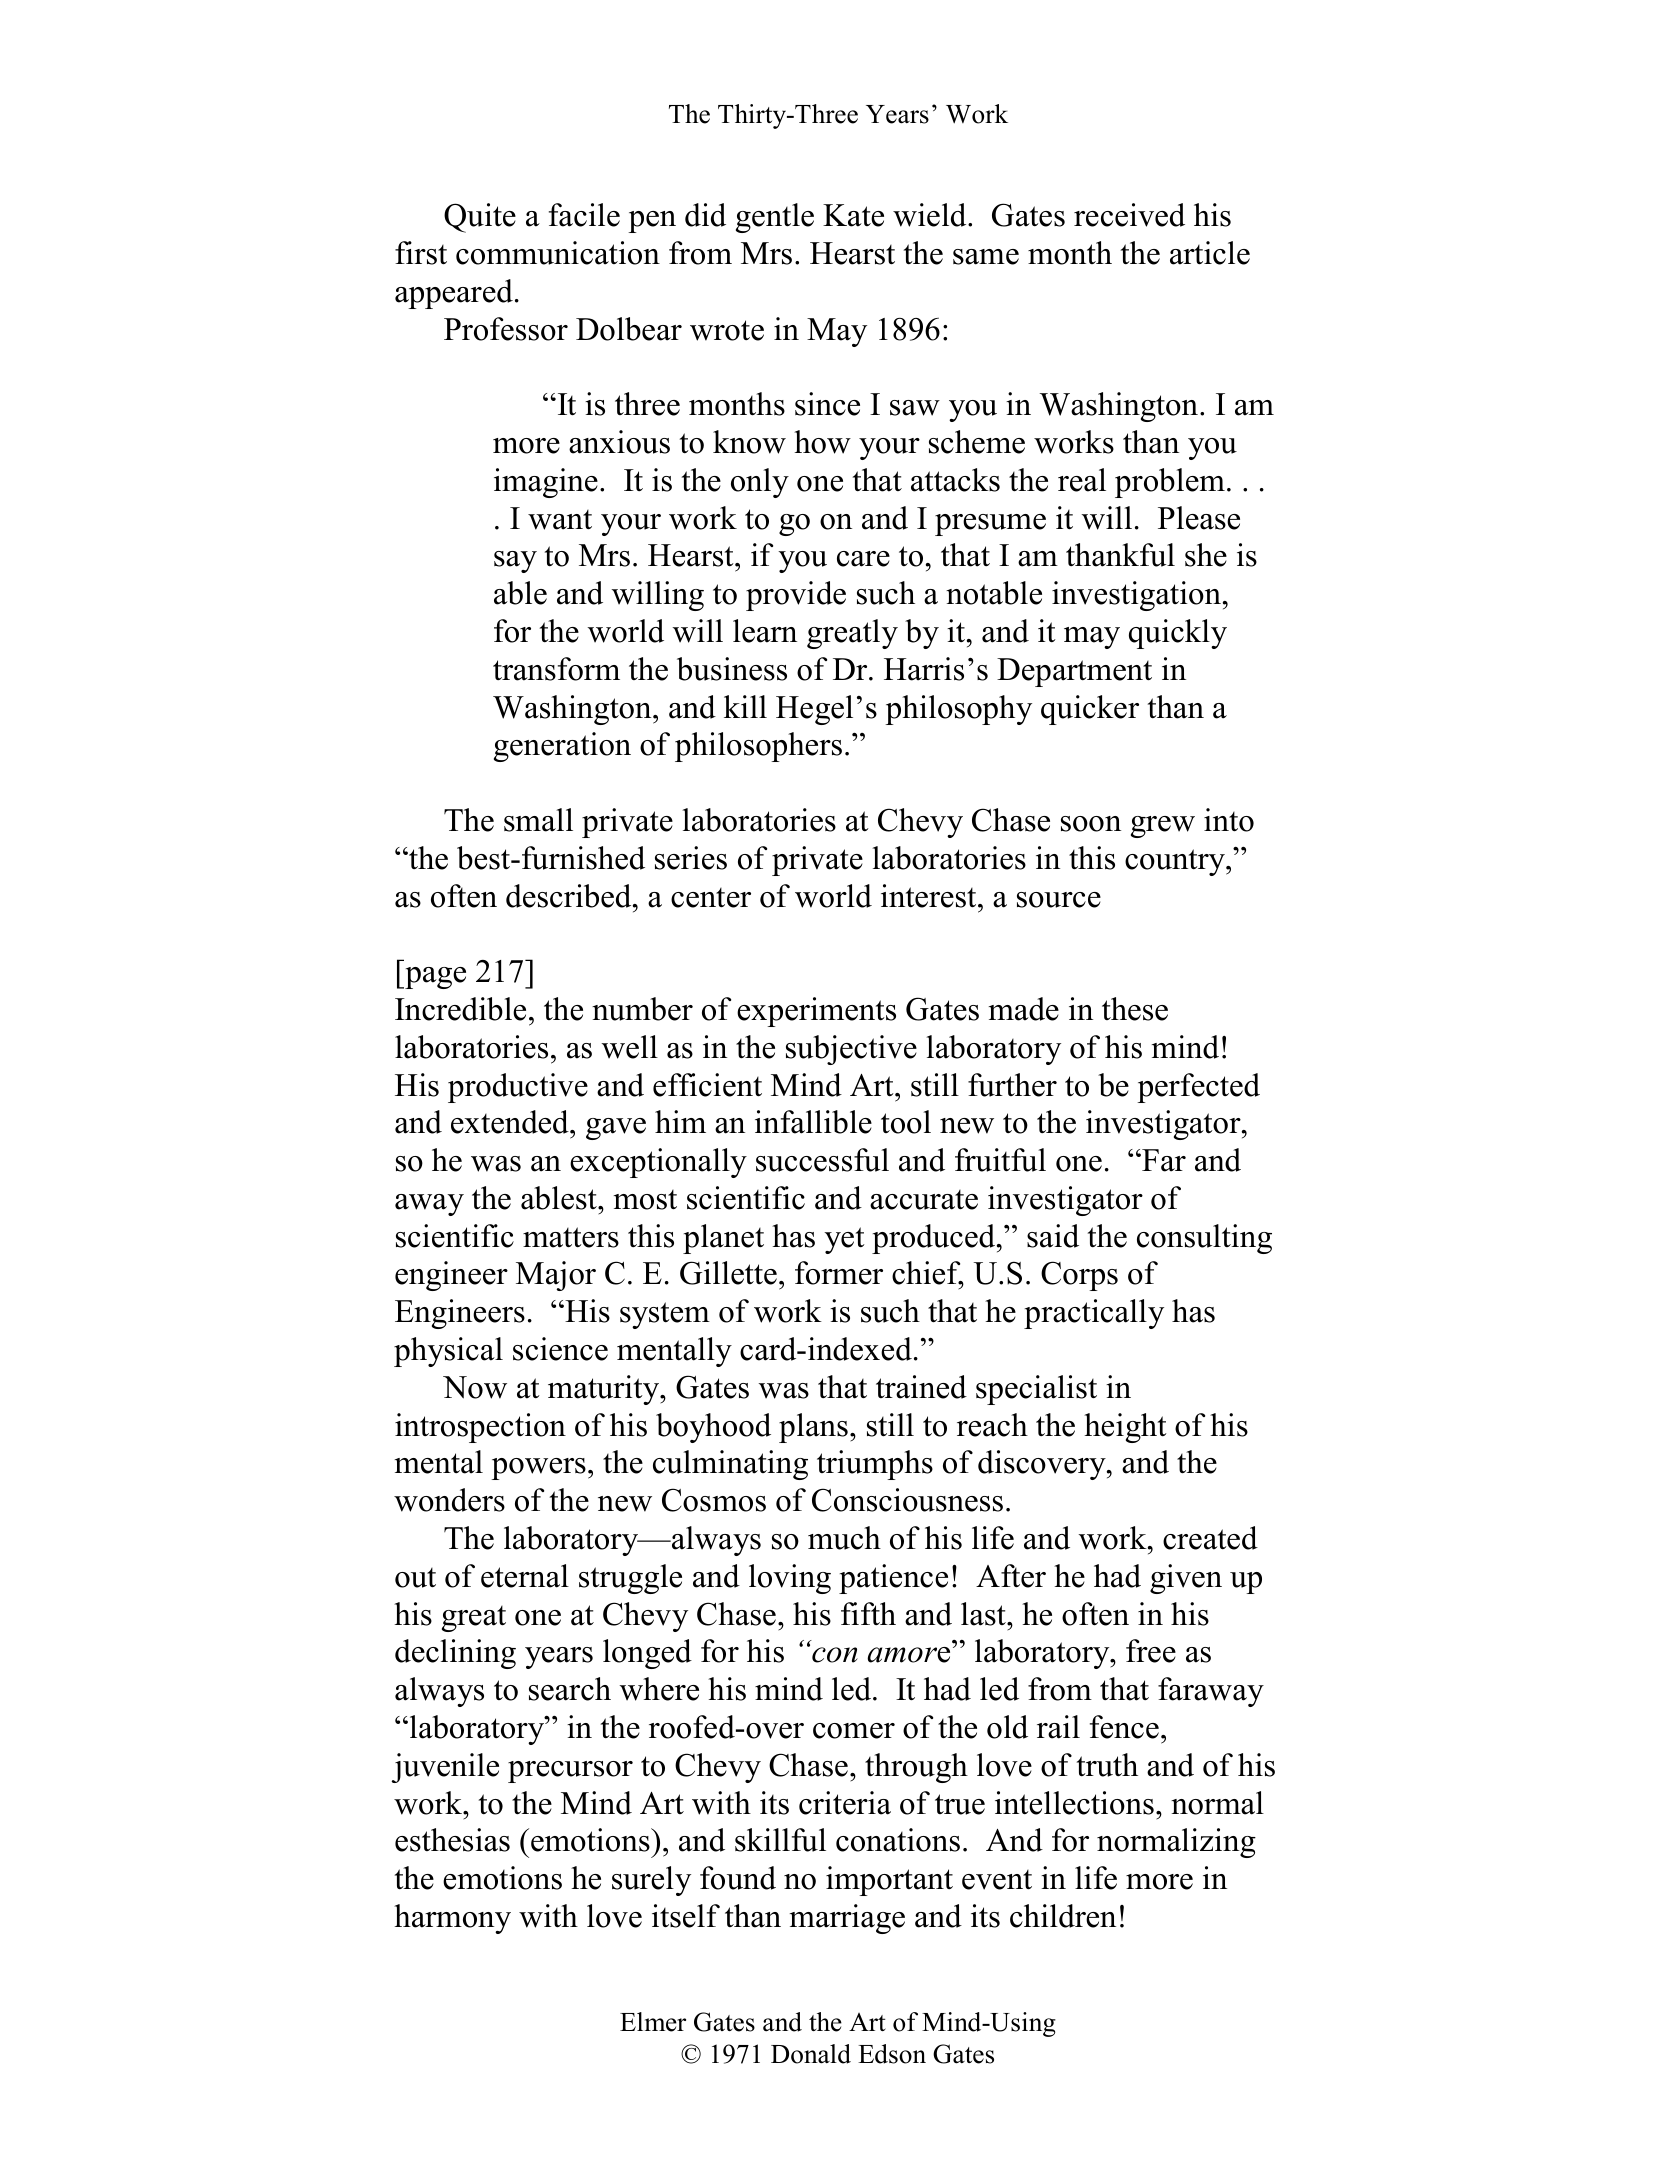  What do you see at coordinates (1063, 1916) in the screenshot?
I see `children` at bounding box center [1063, 1916].
